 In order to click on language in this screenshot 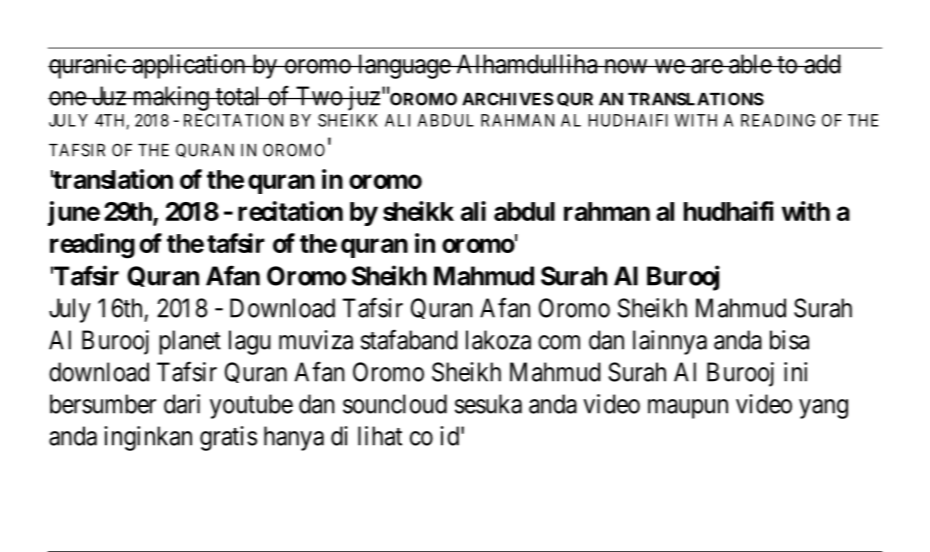, I will do `click(403, 66)`.
